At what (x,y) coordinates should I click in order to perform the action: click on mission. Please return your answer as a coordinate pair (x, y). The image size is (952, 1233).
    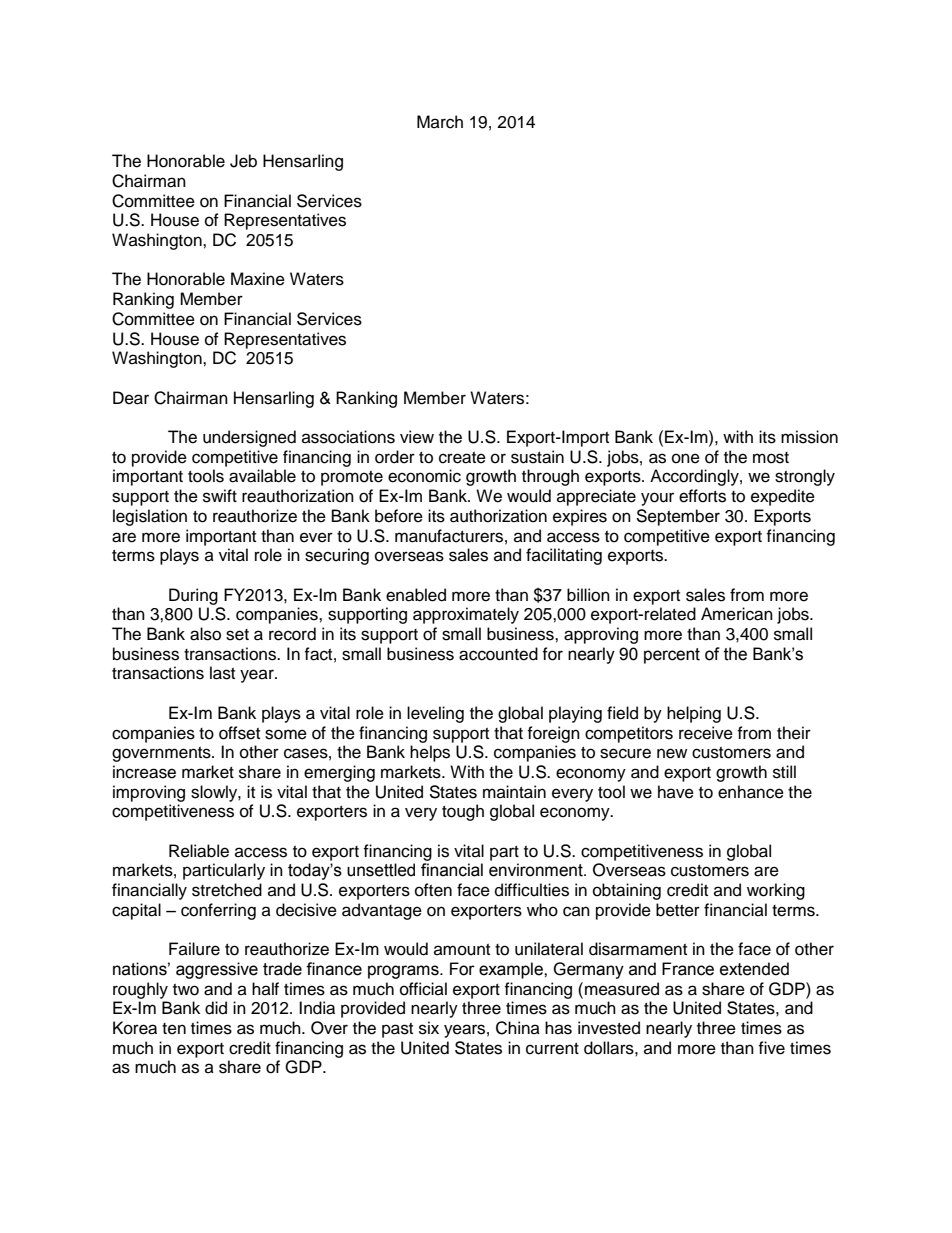
    Looking at the image, I should click on (809, 437).
